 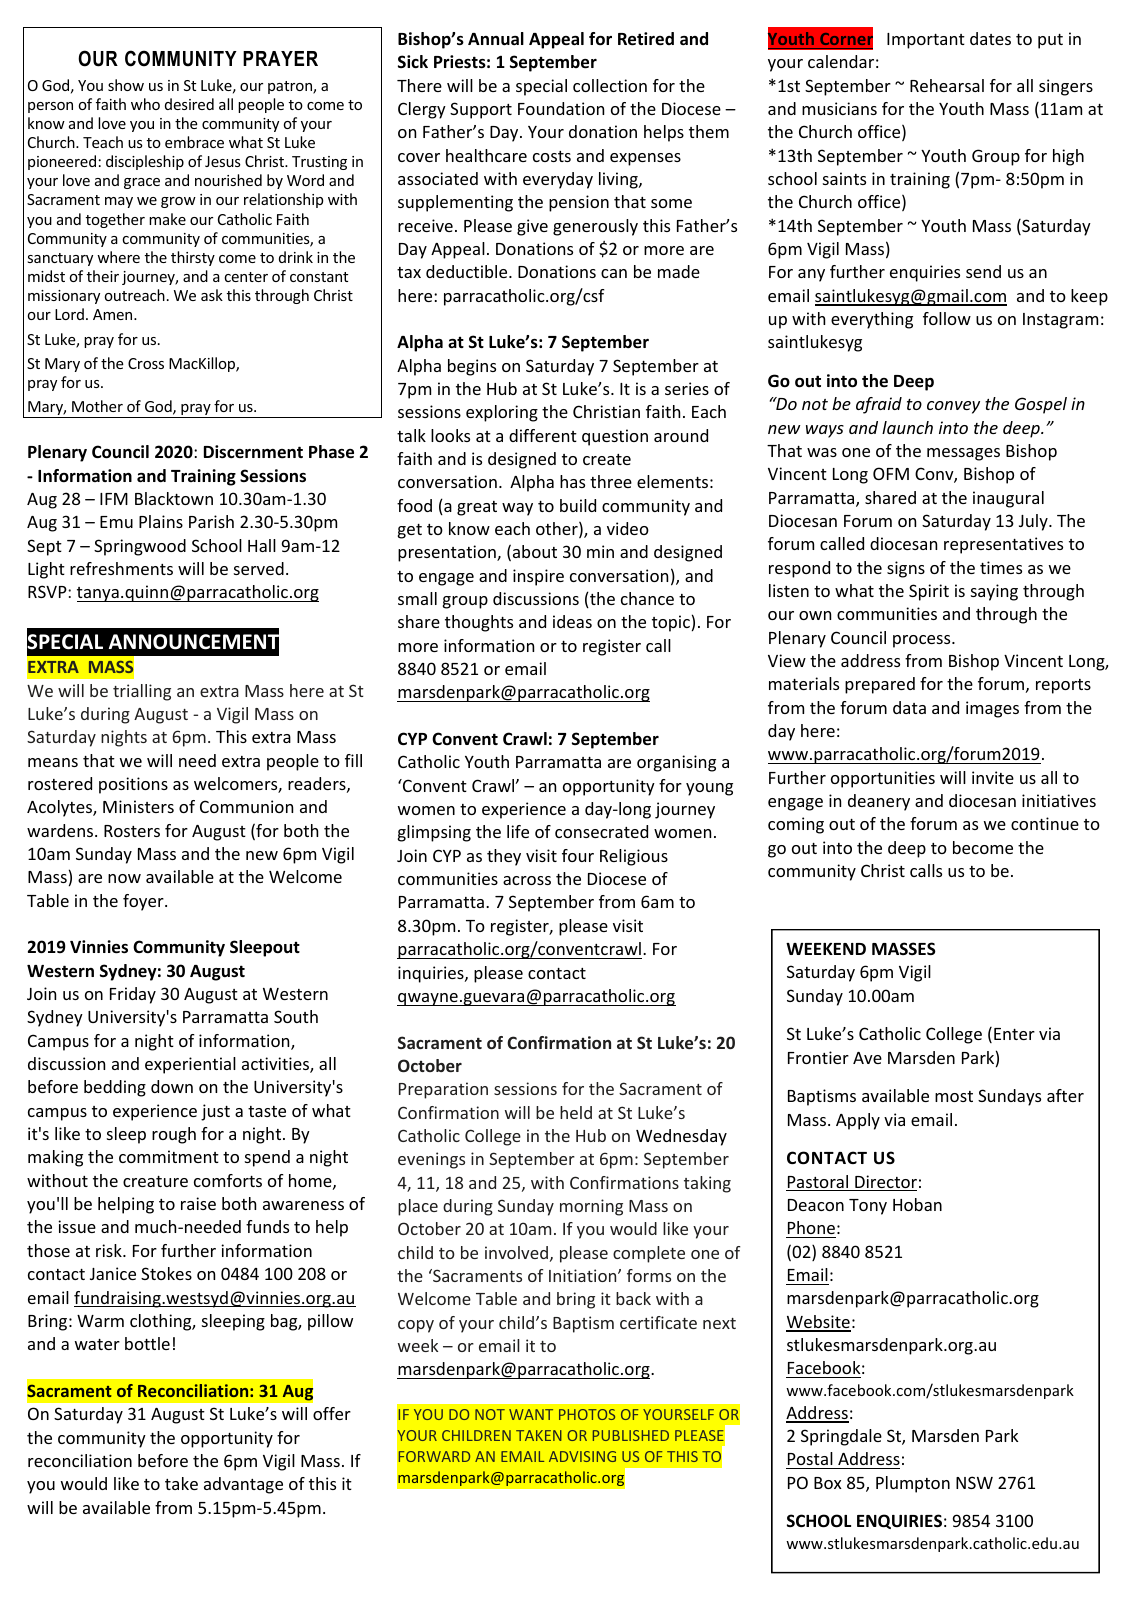 I want to click on Discernment, so click(x=253, y=452).
